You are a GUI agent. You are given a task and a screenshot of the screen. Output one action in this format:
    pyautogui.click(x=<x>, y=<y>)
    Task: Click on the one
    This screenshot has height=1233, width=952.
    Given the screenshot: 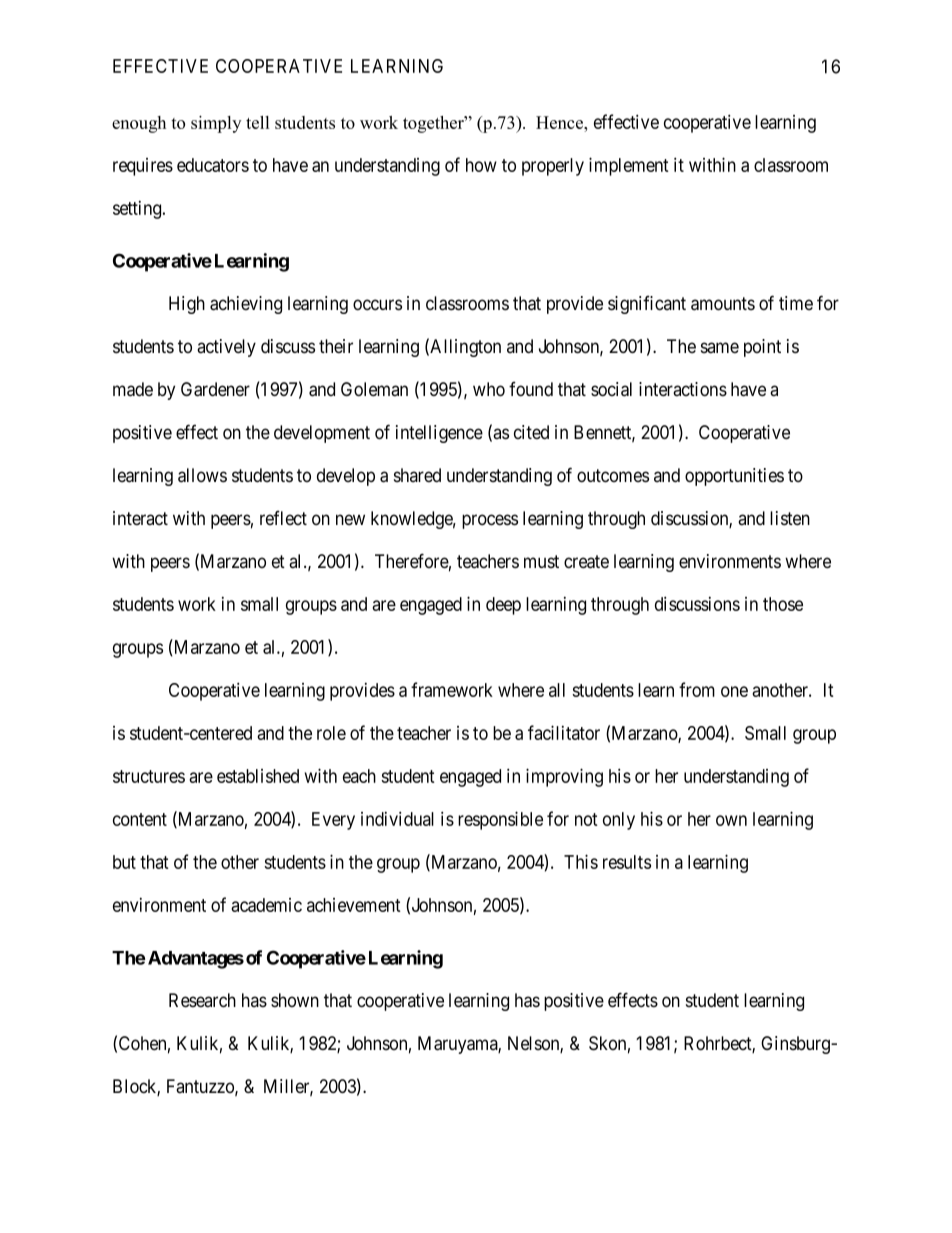 What is the action you would take?
    pyautogui.click(x=734, y=691)
